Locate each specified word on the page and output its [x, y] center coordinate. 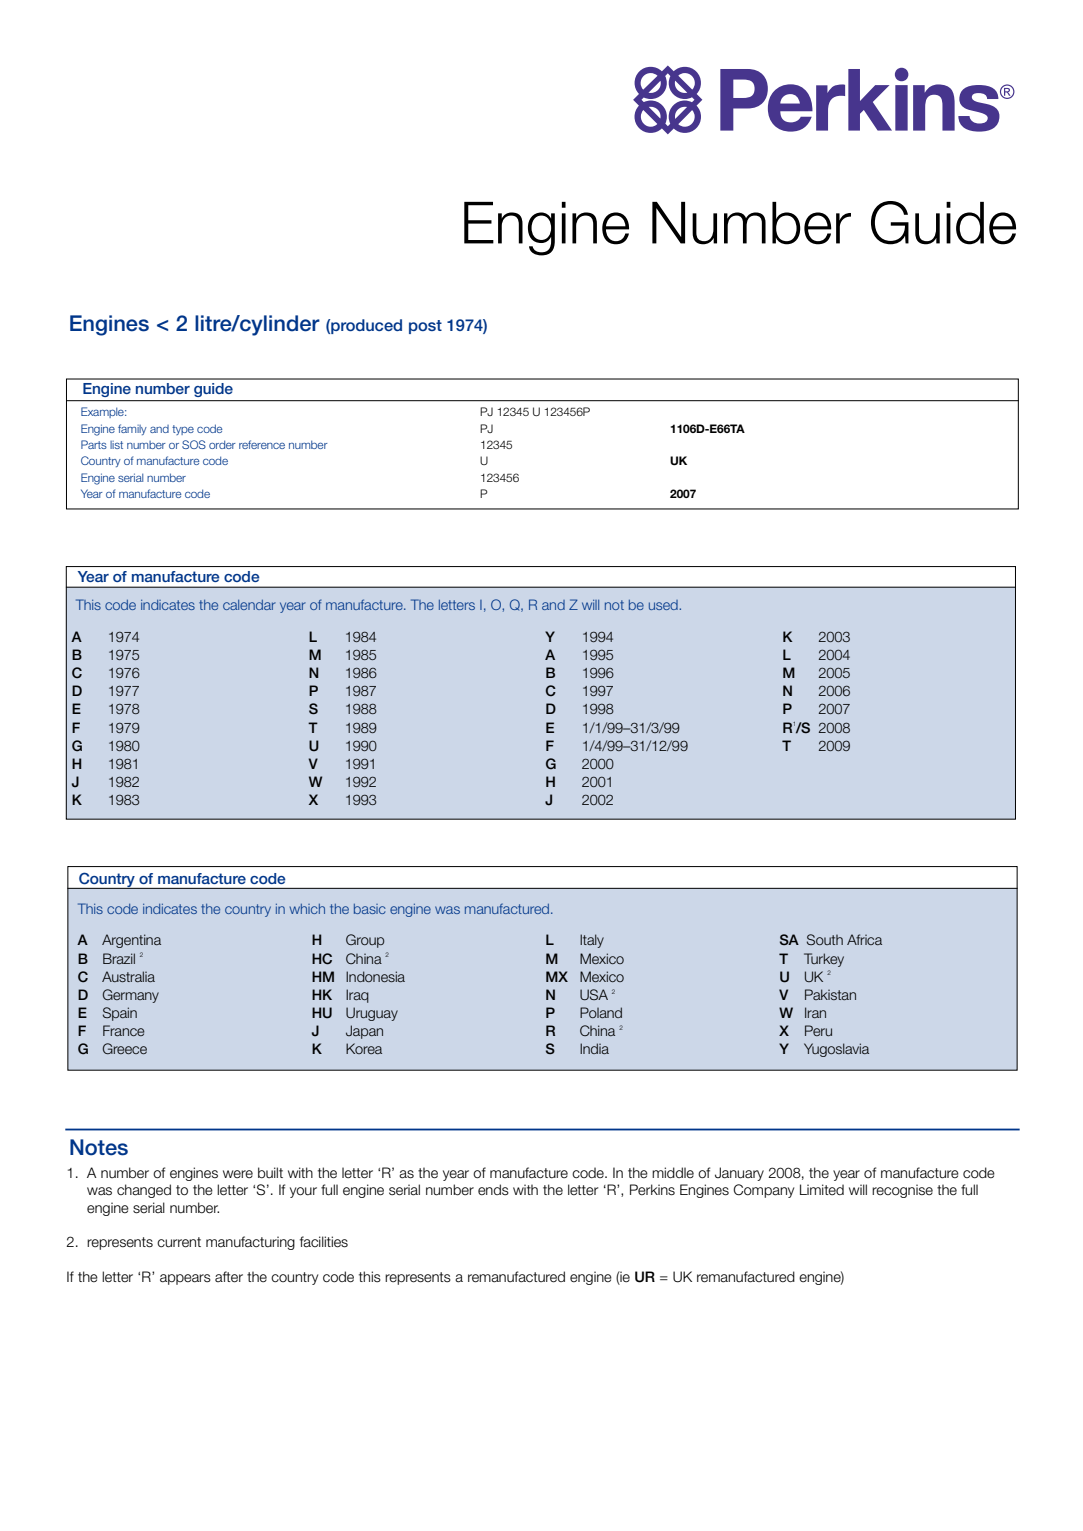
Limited [822, 1189]
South [825, 939]
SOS [194, 444]
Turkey [824, 960]
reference [262, 444]
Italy [592, 941]
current [179, 1242]
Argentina [131, 941]
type [183, 430]
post [425, 327]
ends [493, 1190]
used [664, 605]
